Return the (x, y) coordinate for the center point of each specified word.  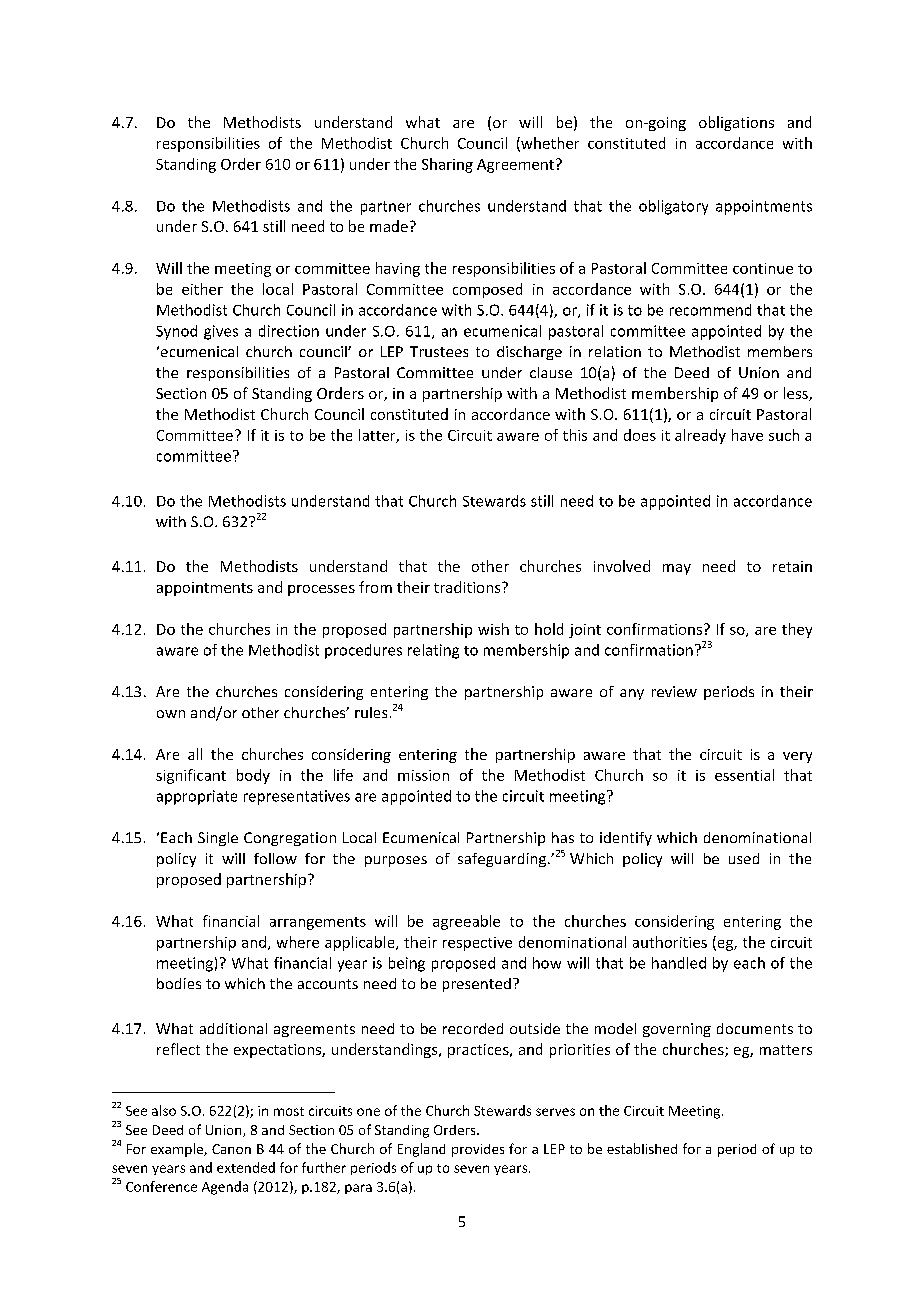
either (202, 289)
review (674, 691)
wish (493, 629)
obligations (736, 123)
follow (275, 858)
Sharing (447, 165)
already (700, 436)
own (171, 714)
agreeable (466, 922)
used (744, 858)
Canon (231, 1149)
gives (221, 332)
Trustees (439, 351)
